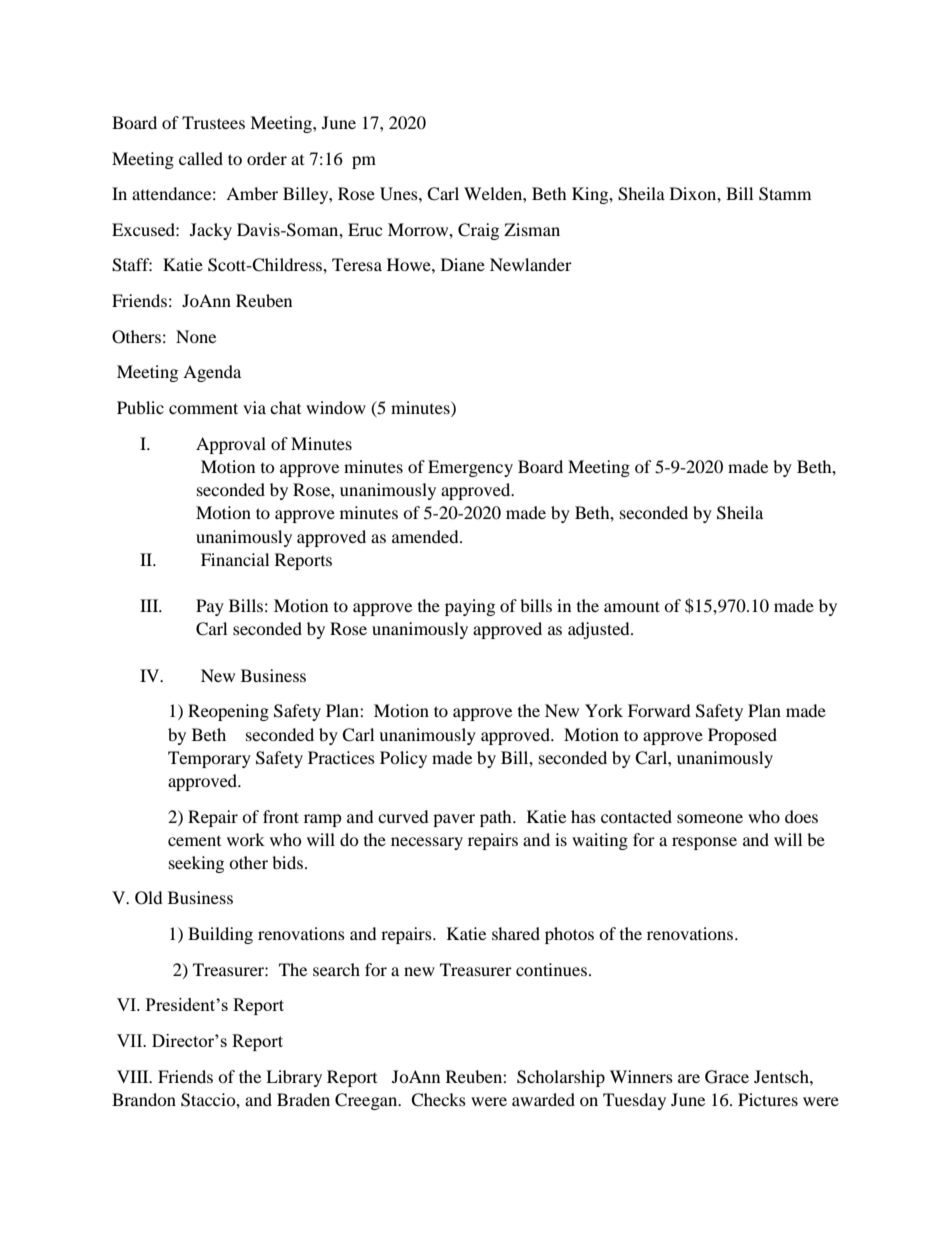 The height and width of the screenshot is (1233, 952). What do you see at coordinates (201, 158) in the screenshot?
I see `called` at bounding box center [201, 158].
